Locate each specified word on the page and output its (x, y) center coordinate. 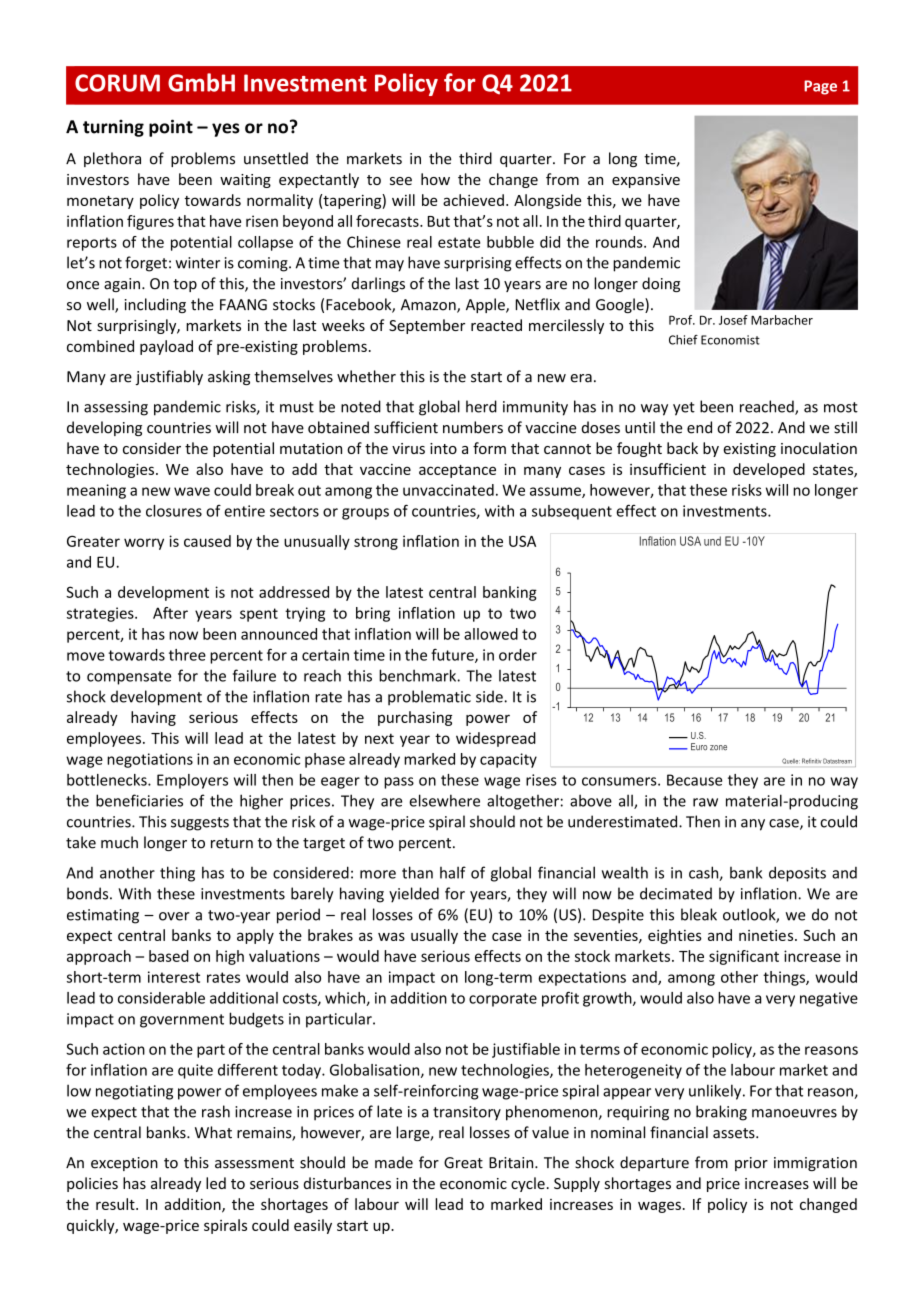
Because (694, 780)
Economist (730, 340)
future (453, 655)
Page (820, 87)
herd (481, 406)
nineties (767, 935)
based (169, 956)
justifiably (169, 377)
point (171, 128)
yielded (414, 895)
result (116, 1204)
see (401, 181)
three (187, 655)
